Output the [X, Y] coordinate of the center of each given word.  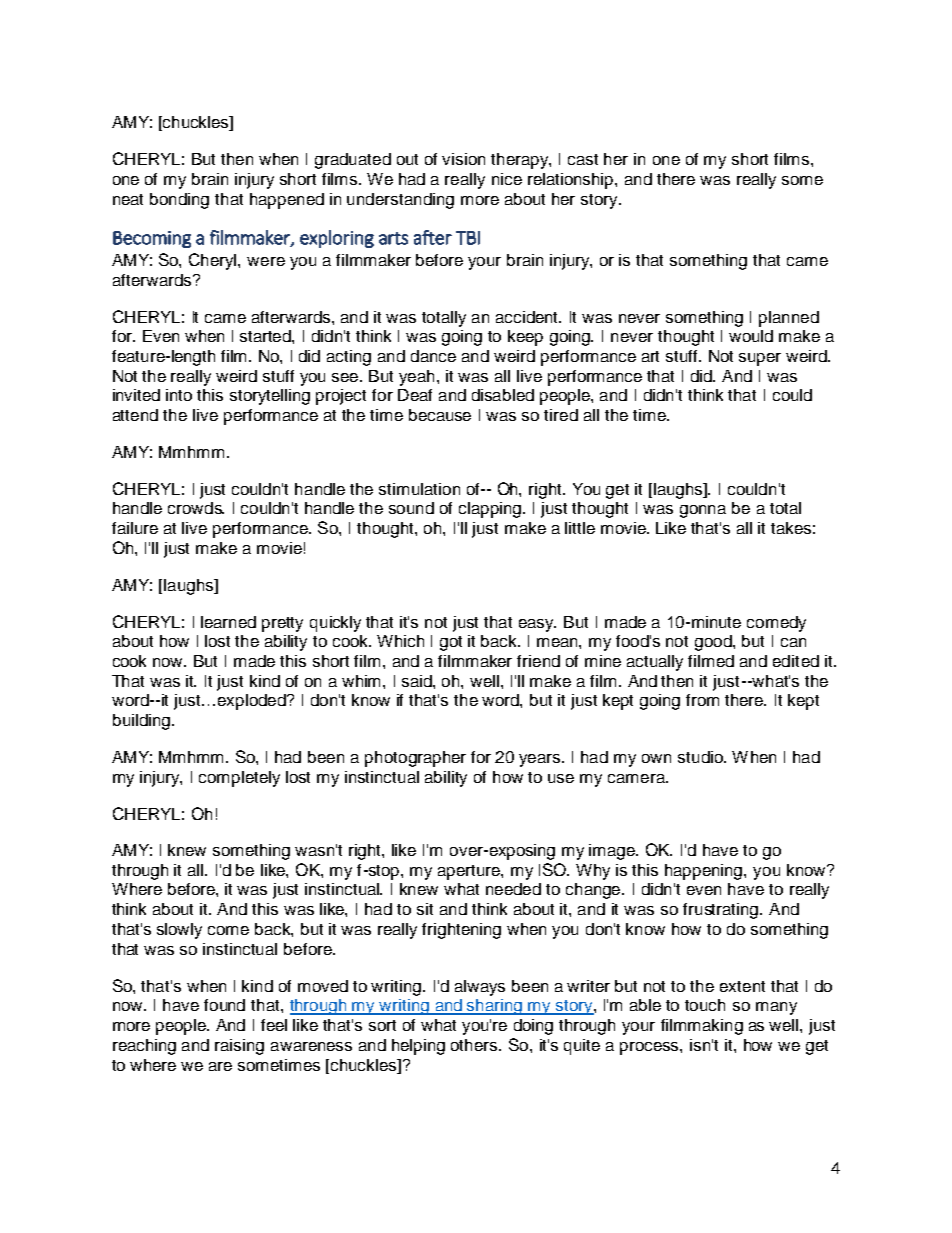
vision [463, 159]
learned [228, 622]
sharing [495, 1007]
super [760, 359]
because [440, 415]
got [451, 643]
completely [239, 779]
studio [701, 757]
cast [583, 159]
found [224, 1005]
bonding [179, 201]
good [714, 643]
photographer [415, 759]
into [179, 395]
